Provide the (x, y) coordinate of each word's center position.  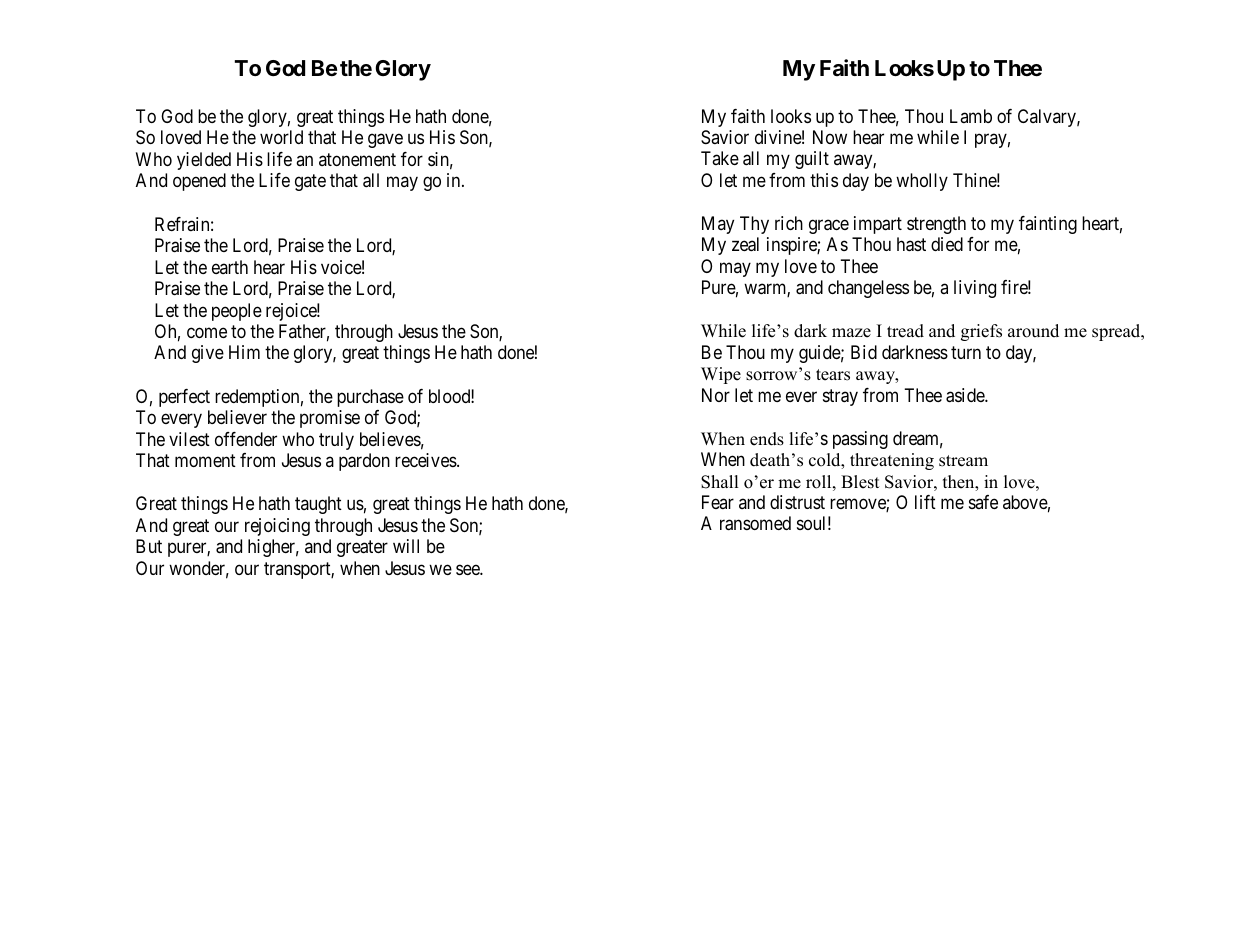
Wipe (721, 375)
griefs (981, 332)
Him (244, 352)
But (149, 546)
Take (720, 158)
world (281, 137)
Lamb (971, 116)
